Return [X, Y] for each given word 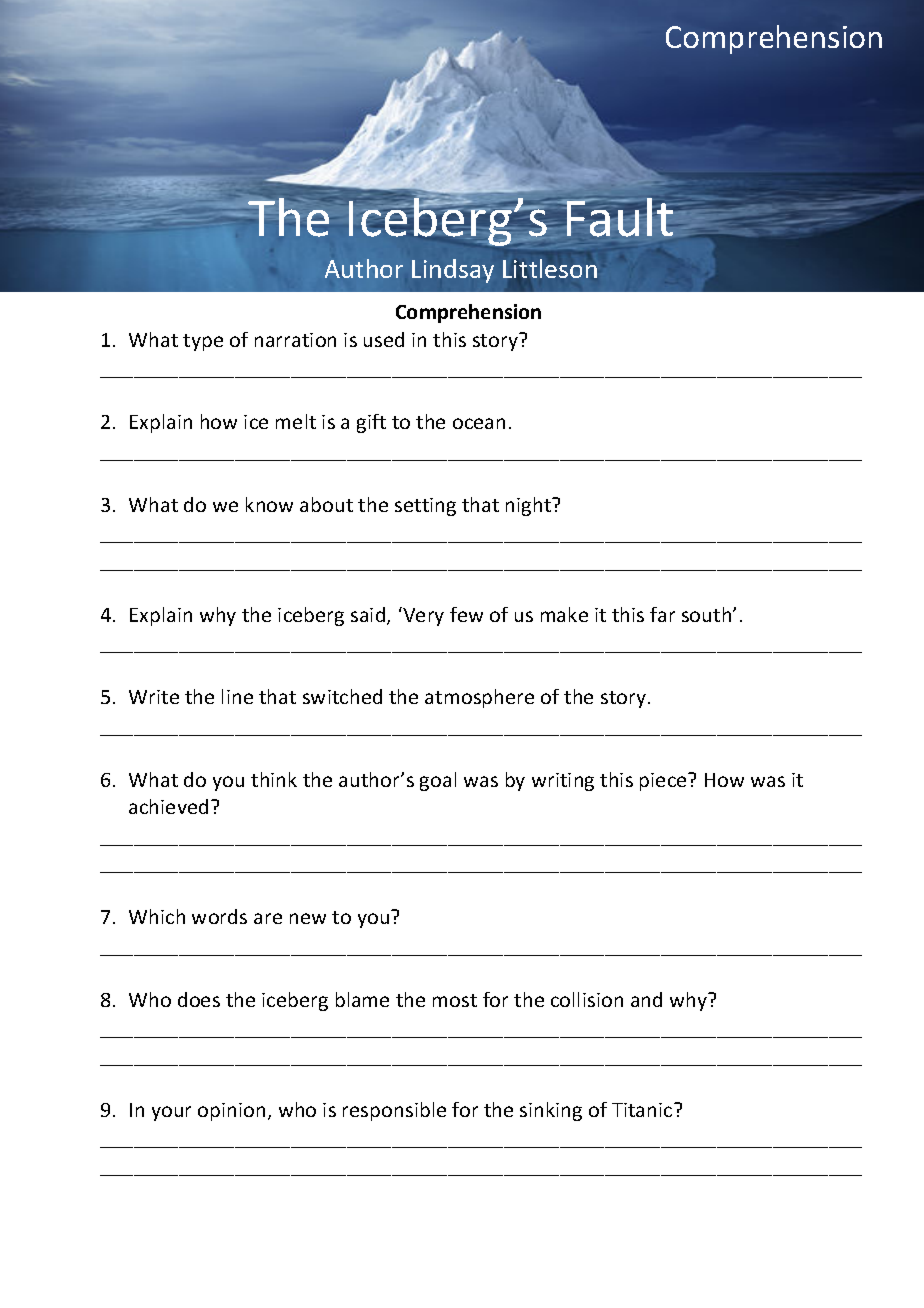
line [237, 696]
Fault [621, 217]
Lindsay [453, 271]
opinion [231, 1112]
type [203, 342]
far [662, 614]
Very [422, 616]
